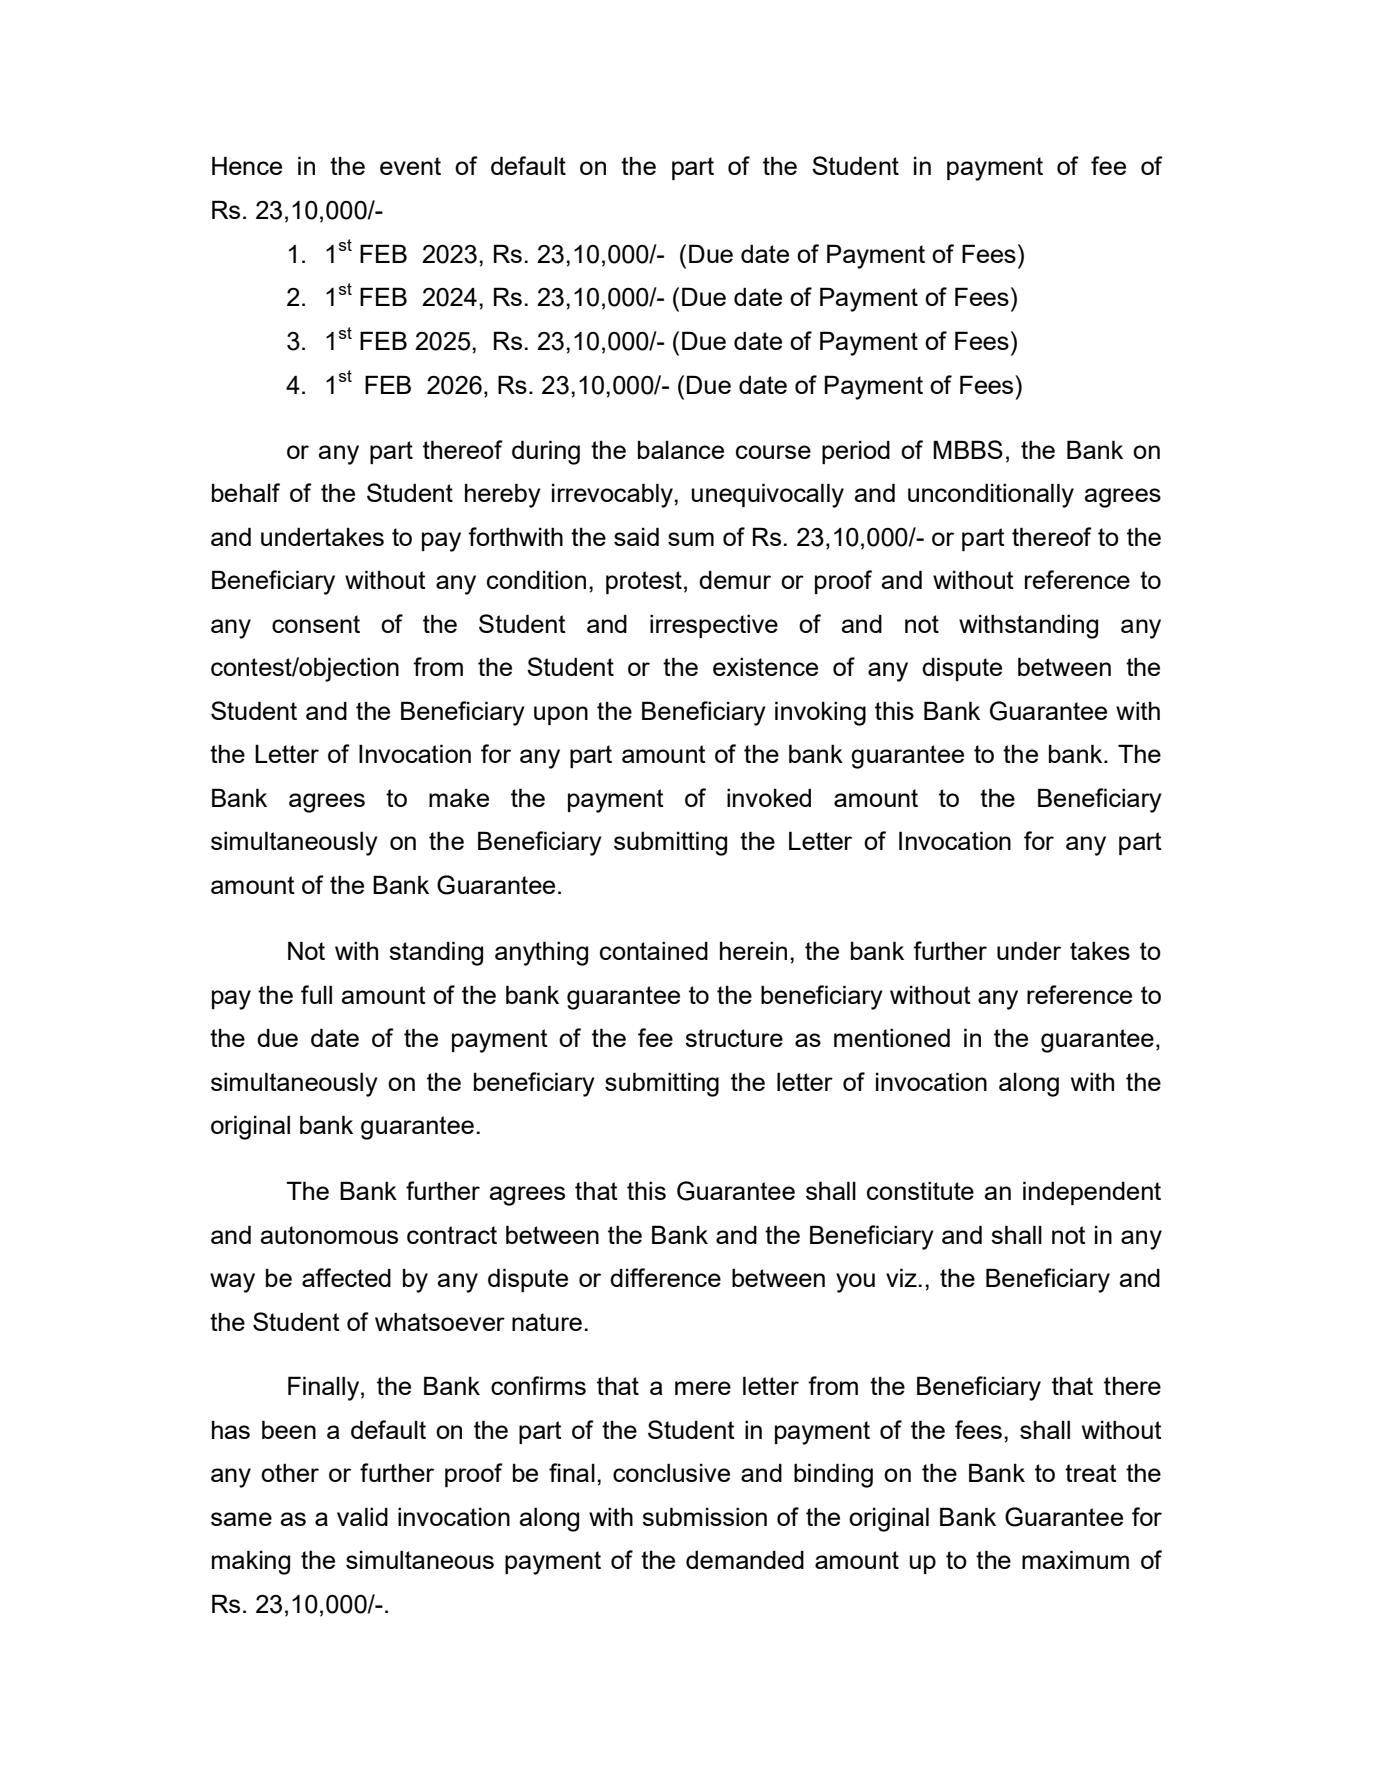 This image has height=1778, width=1374. Describe the element at coordinates (459, 798) in the image. I see `make` at that location.
